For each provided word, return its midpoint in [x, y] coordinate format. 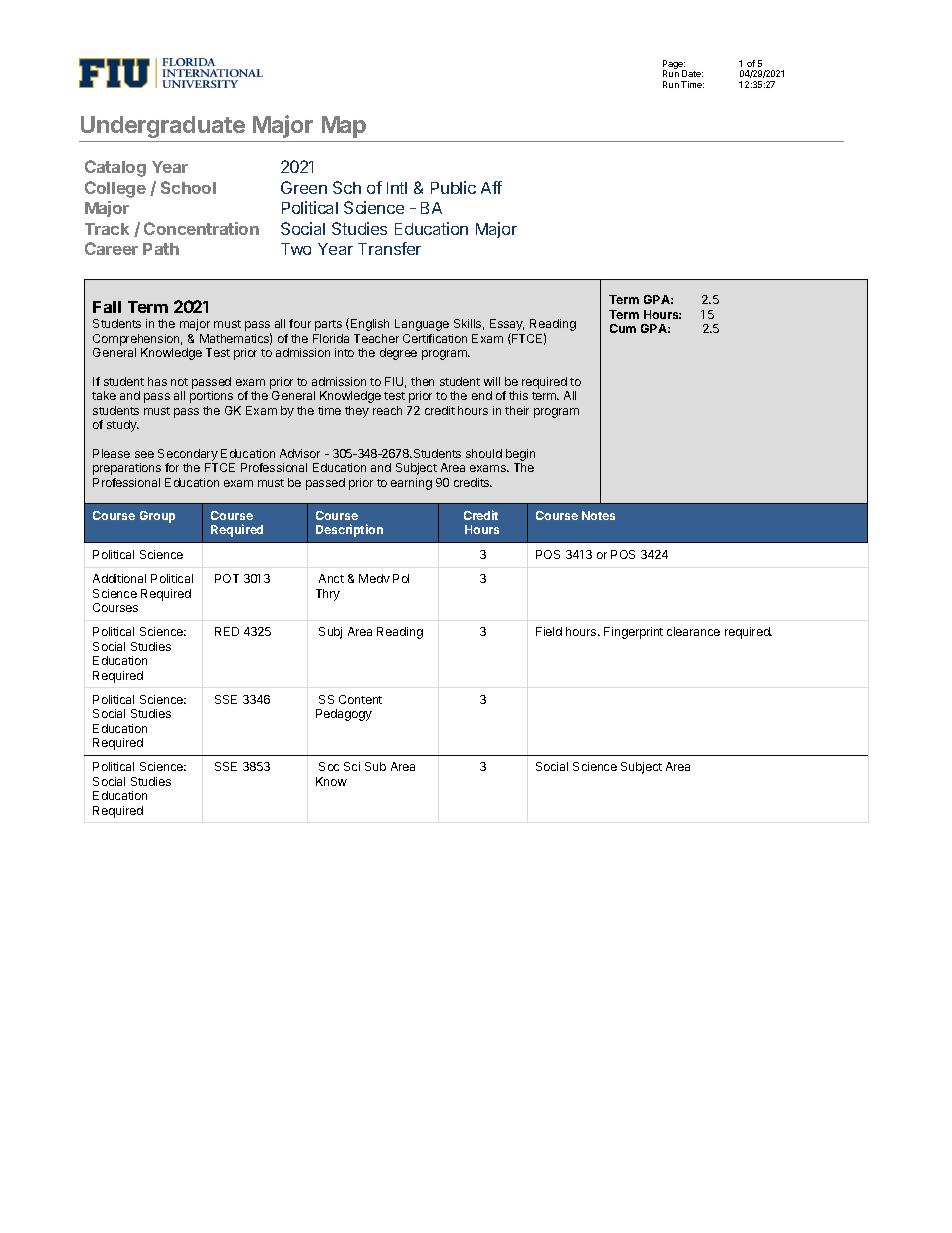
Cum [623, 328]
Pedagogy [344, 715]
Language [422, 325]
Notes [598, 515]
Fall [107, 307]
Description [349, 530]
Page [674, 66]
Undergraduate [163, 127]
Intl [397, 188]
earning [411, 484]
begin [520, 456]
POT [227, 578]
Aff [491, 187]
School [188, 187]
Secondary [188, 456]
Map [344, 127]
